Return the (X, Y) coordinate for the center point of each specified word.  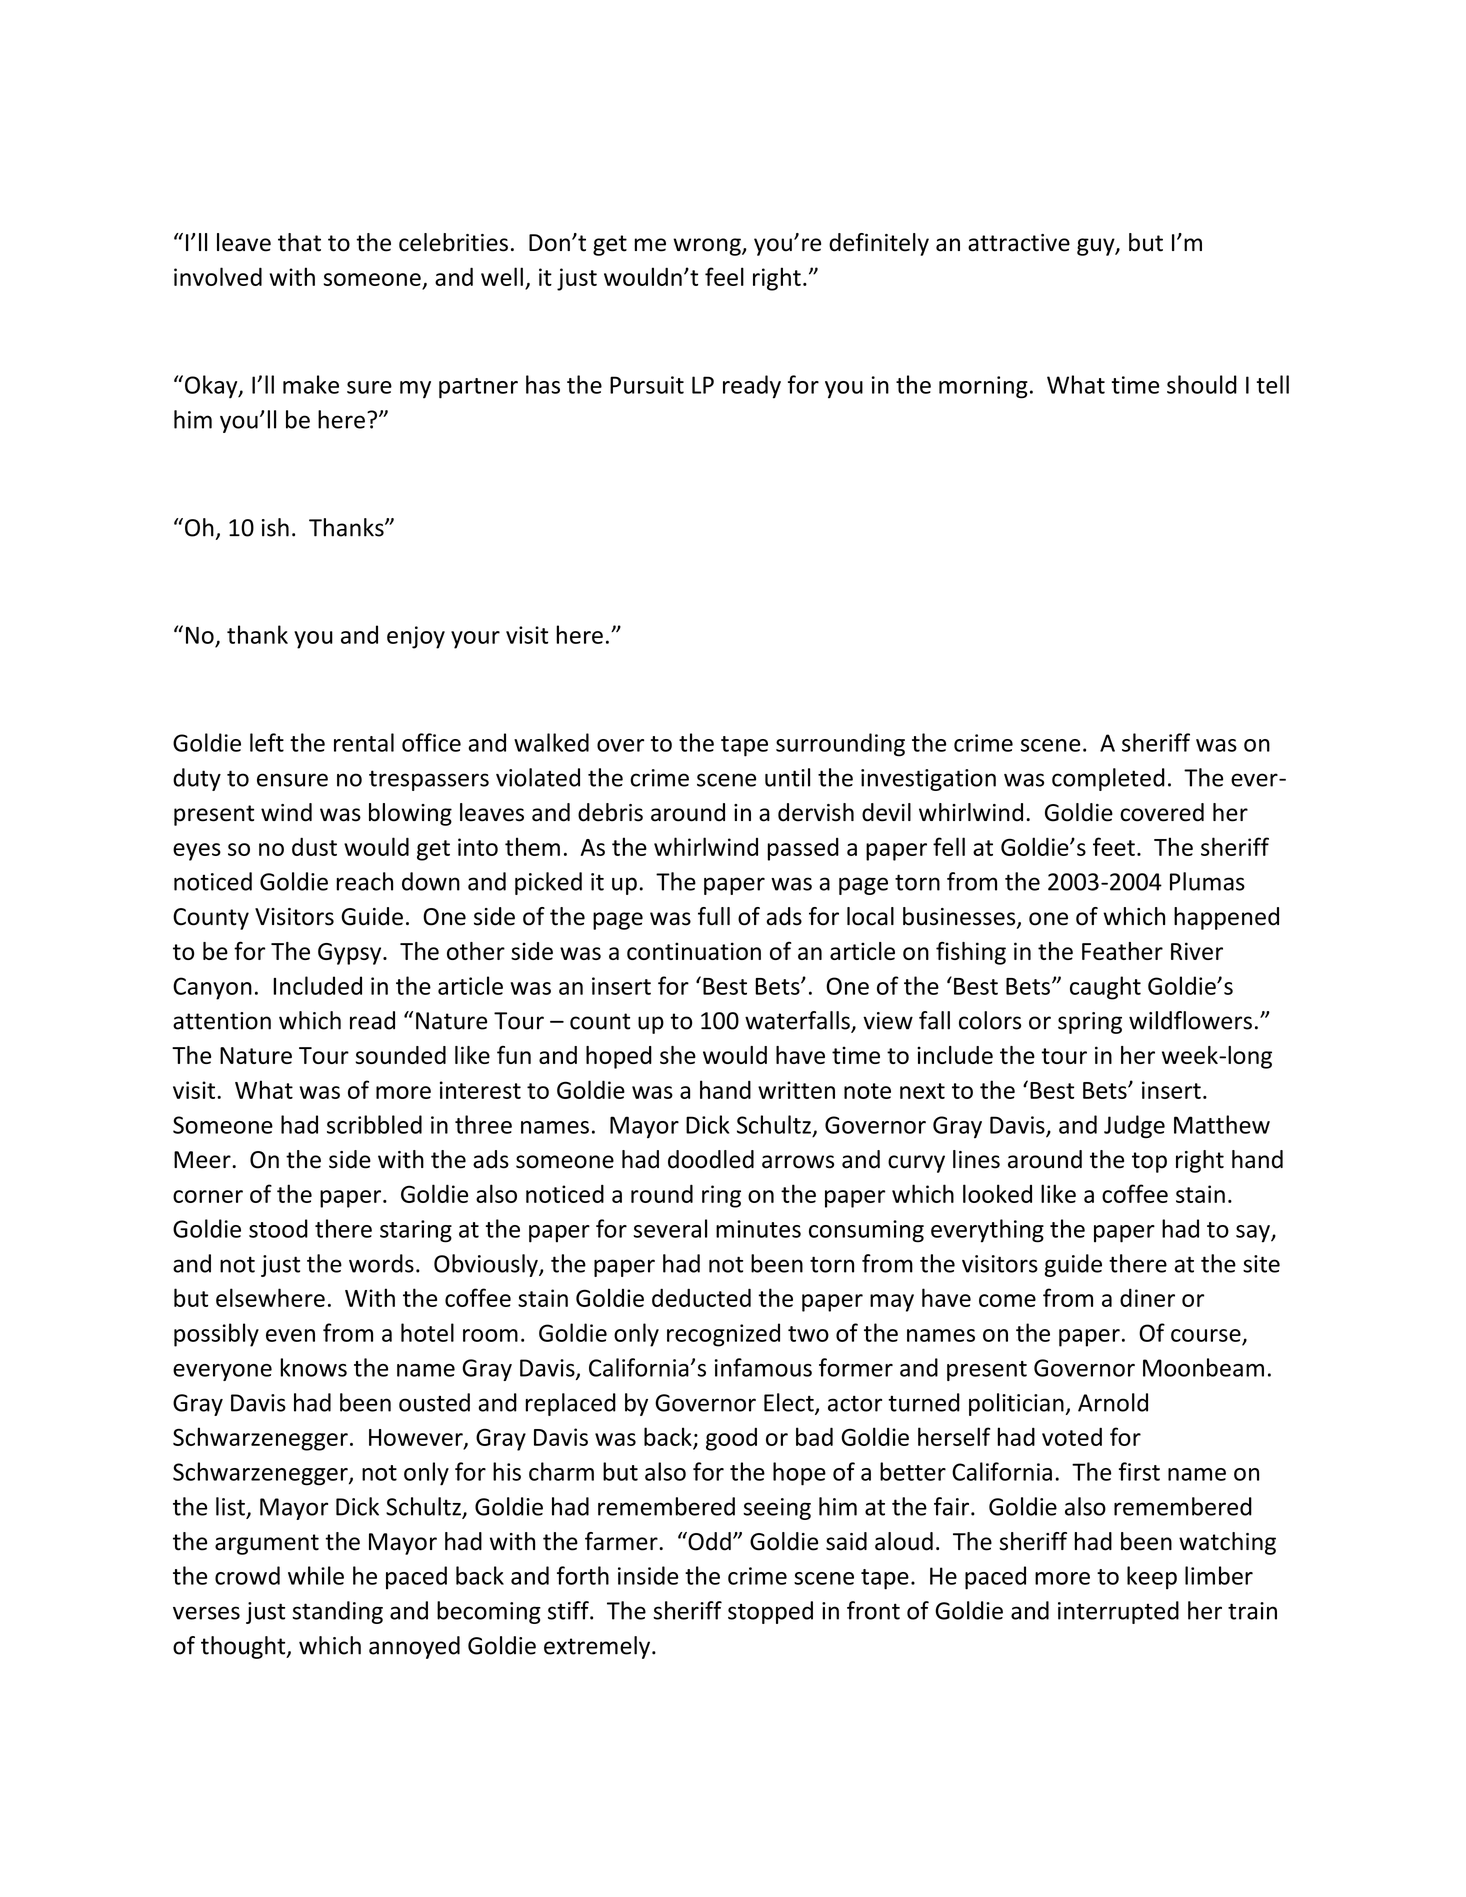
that (299, 242)
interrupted (1118, 1612)
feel (724, 276)
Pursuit (647, 385)
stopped (770, 1612)
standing (337, 1612)
